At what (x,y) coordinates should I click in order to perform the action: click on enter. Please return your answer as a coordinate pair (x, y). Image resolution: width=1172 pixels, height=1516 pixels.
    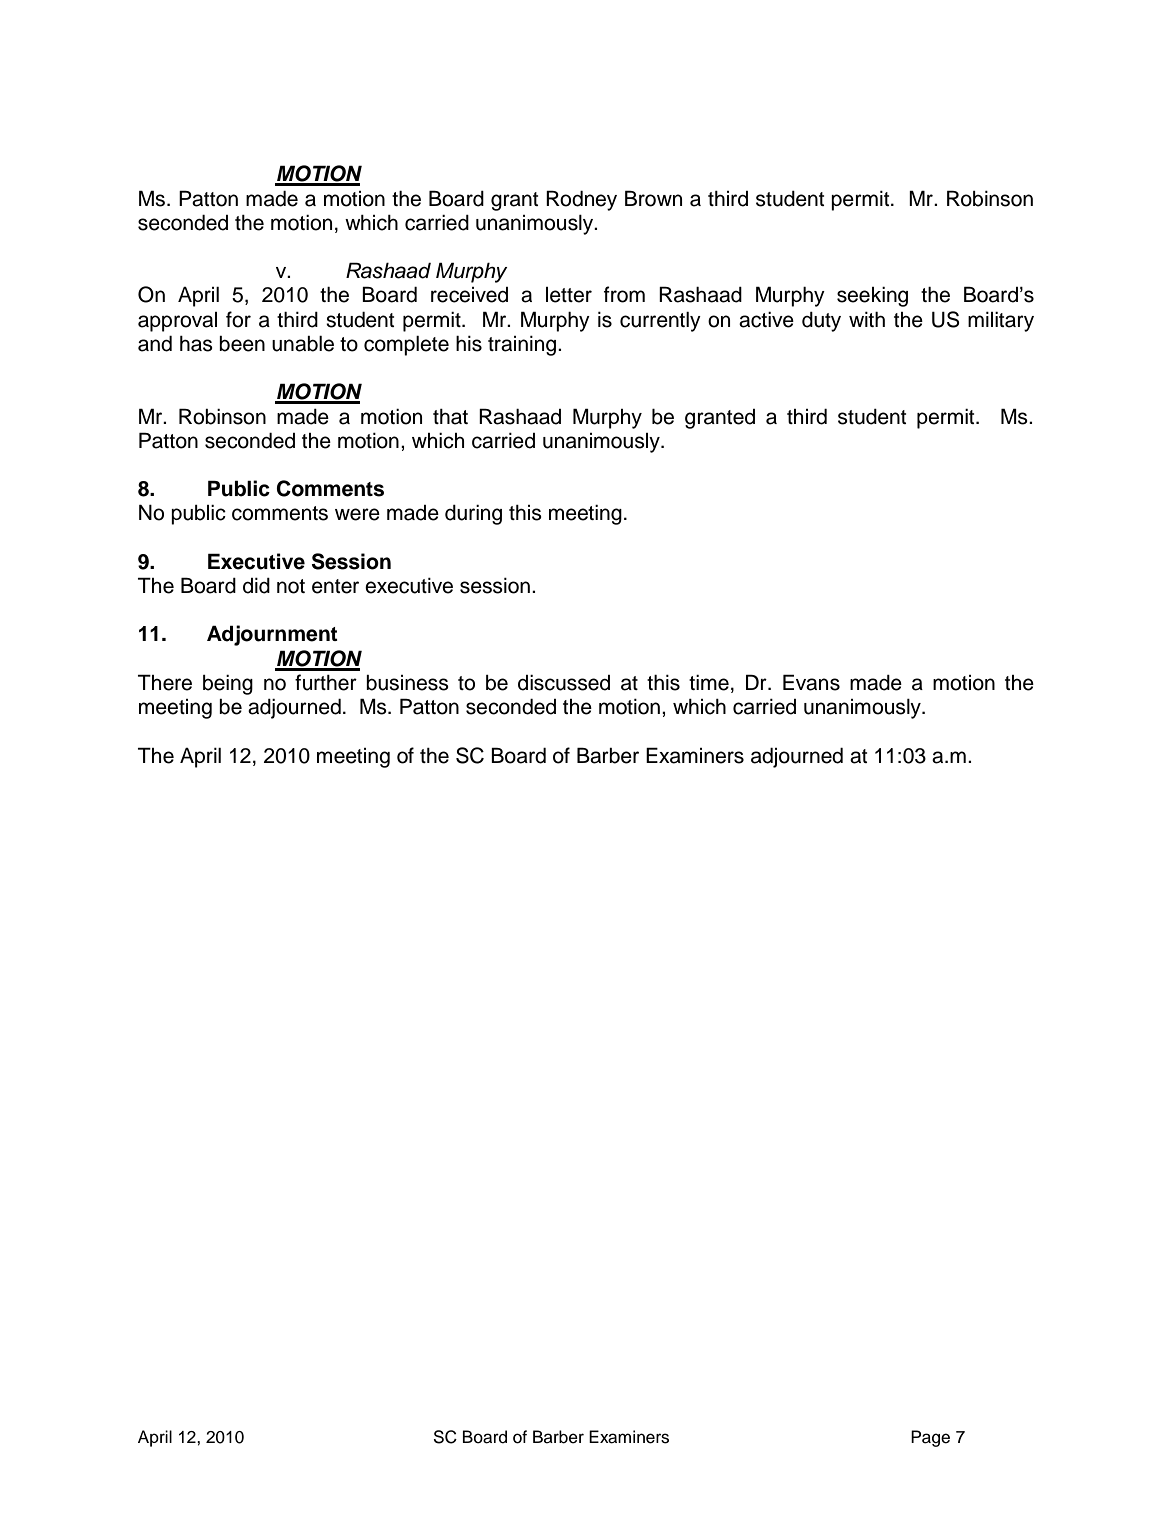
    Looking at the image, I should click on (335, 586).
